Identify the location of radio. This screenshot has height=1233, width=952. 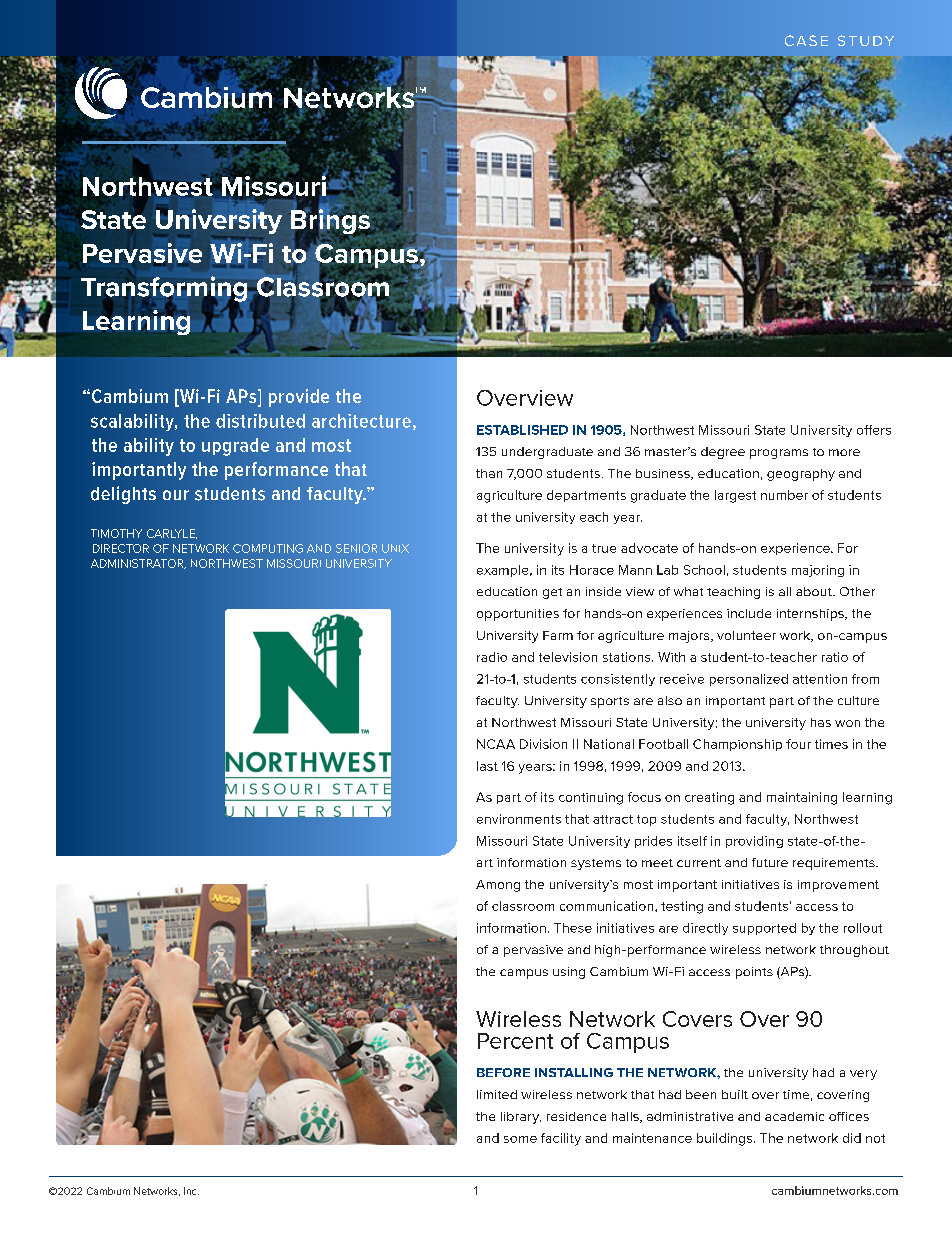
(492, 657).
